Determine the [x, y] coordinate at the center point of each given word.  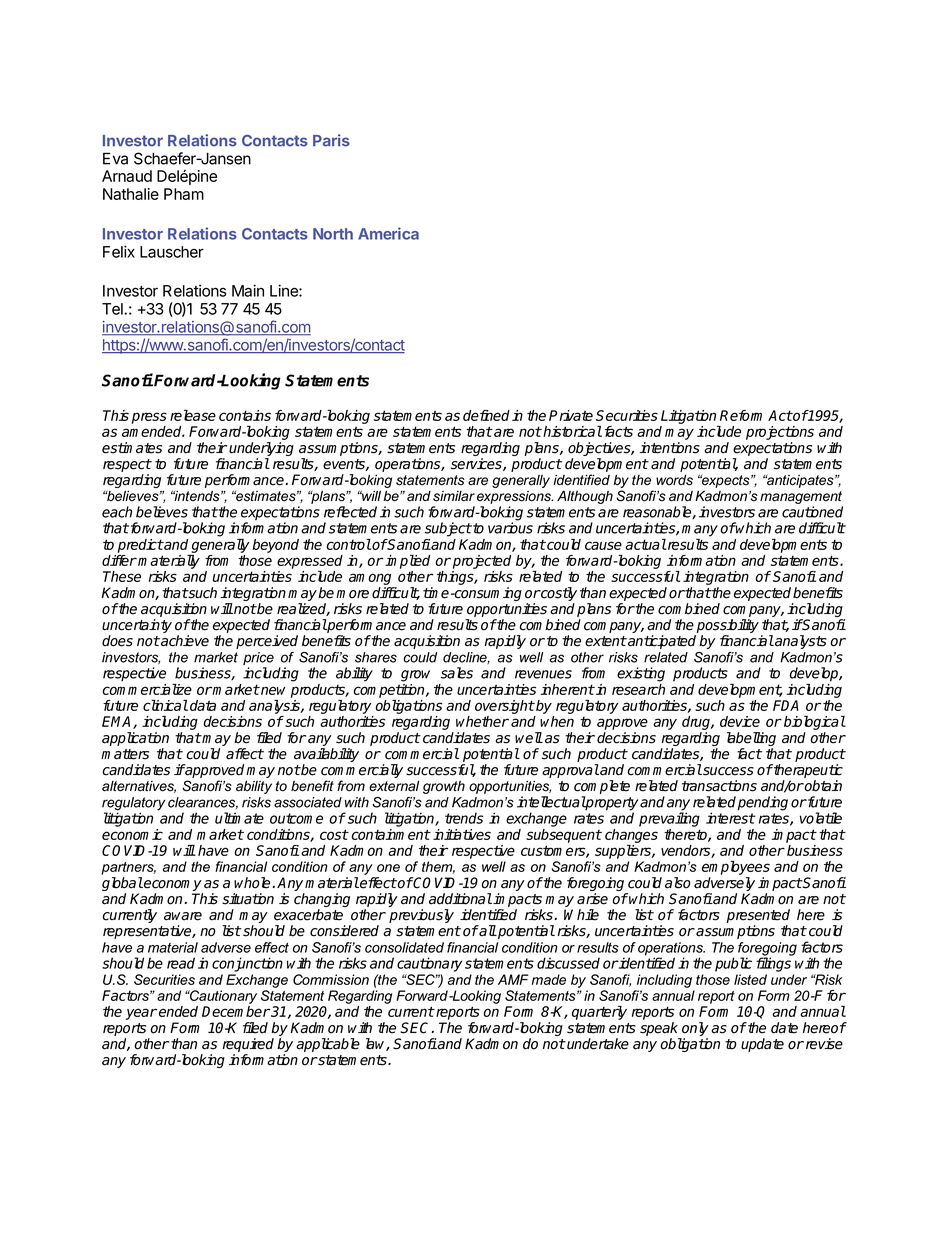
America [388, 233]
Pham [184, 194]
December [236, 1011]
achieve [184, 641]
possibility [727, 627]
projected [482, 562]
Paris [331, 140]
